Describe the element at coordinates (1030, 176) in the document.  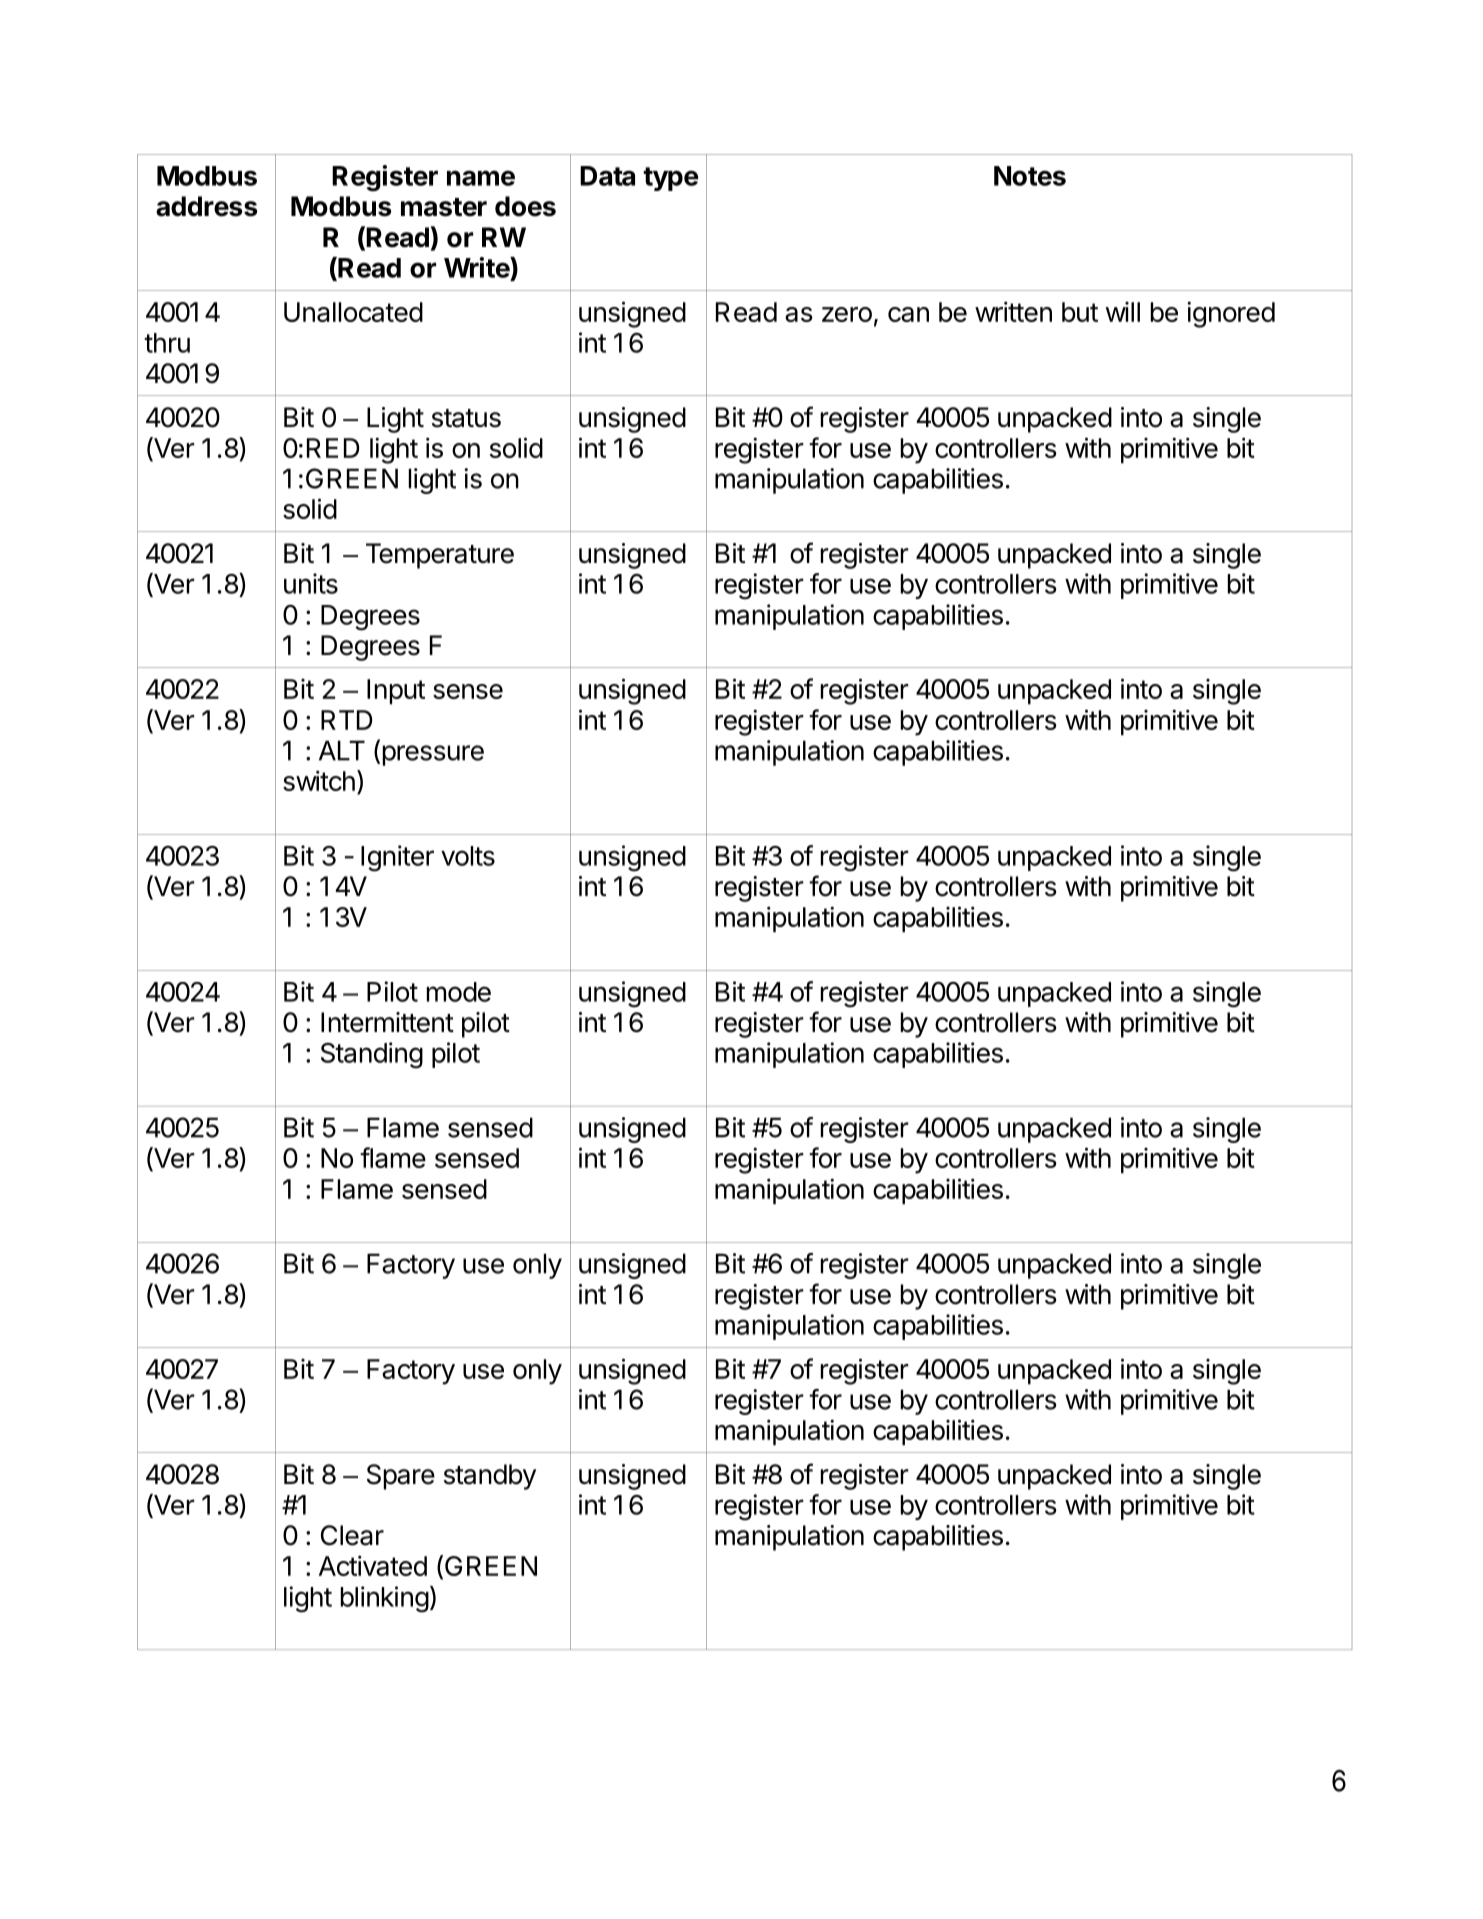
I see `Notes` at that location.
